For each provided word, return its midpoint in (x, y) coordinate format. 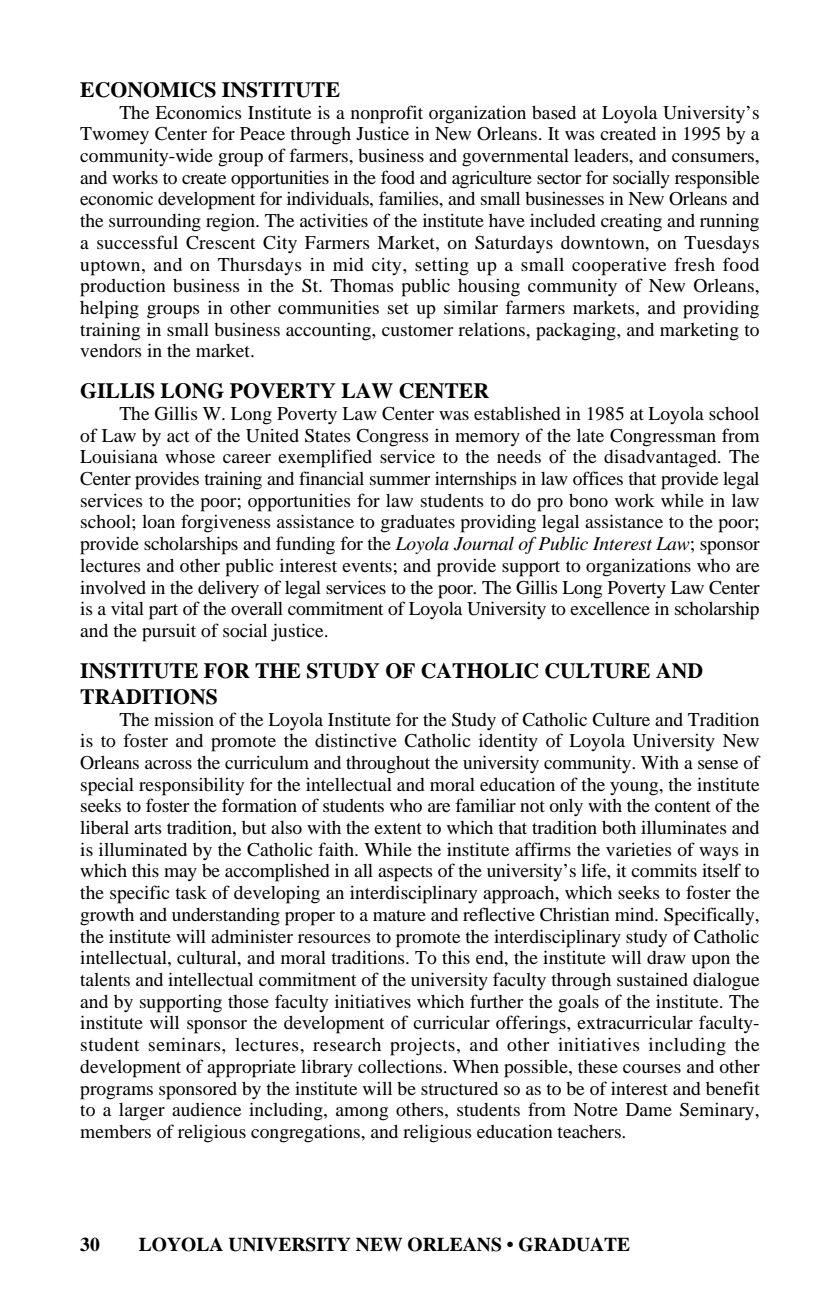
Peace (262, 133)
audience (206, 1109)
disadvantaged (661, 458)
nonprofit (387, 114)
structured (459, 1088)
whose (190, 456)
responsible (717, 179)
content (683, 806)
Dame (649, 1109)
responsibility (191, 787)
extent (398, 828)
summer (400, 480)
